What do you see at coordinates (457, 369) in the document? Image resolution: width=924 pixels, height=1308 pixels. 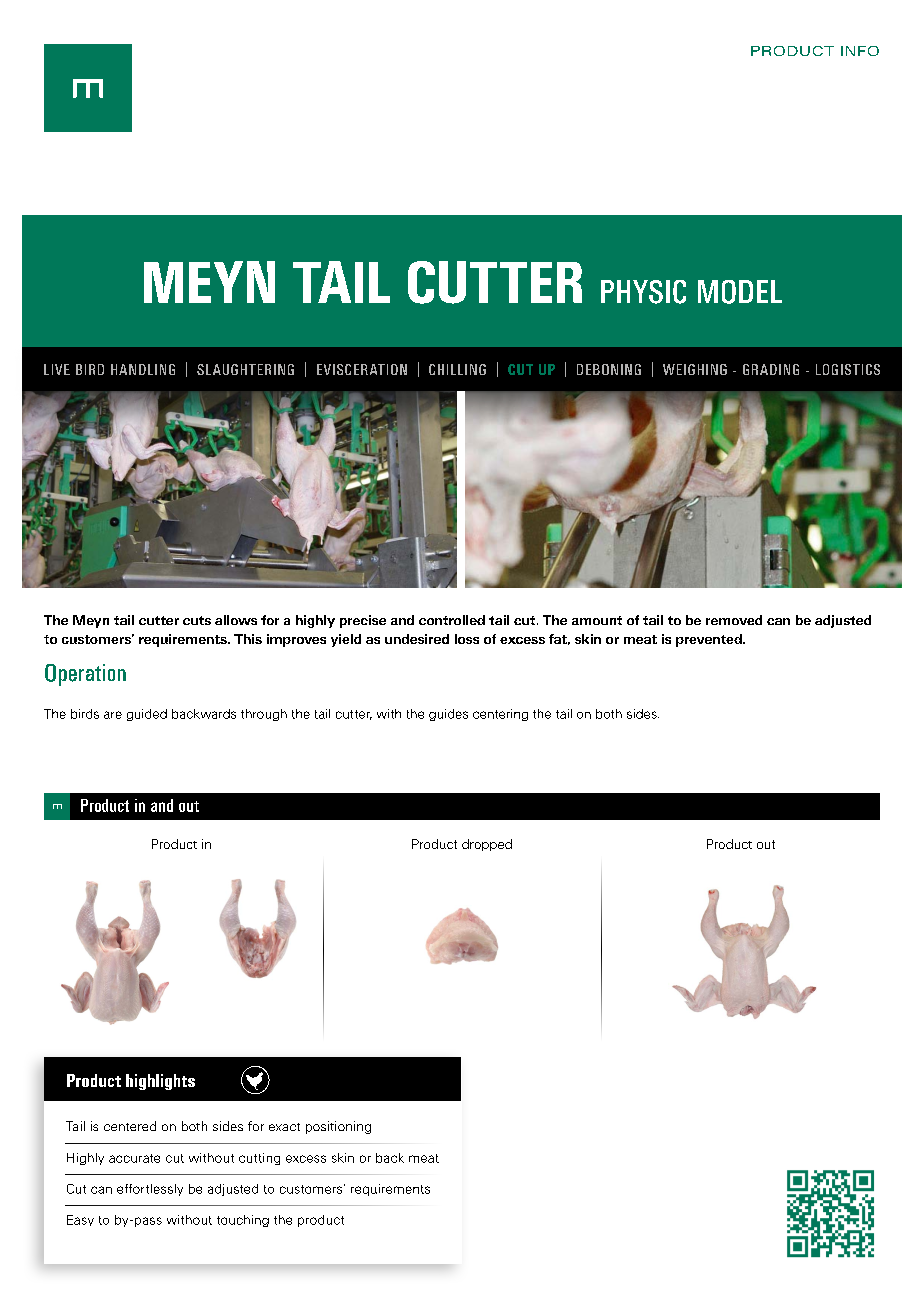 I see `CHILLING` at bounding box center [457, 369].
